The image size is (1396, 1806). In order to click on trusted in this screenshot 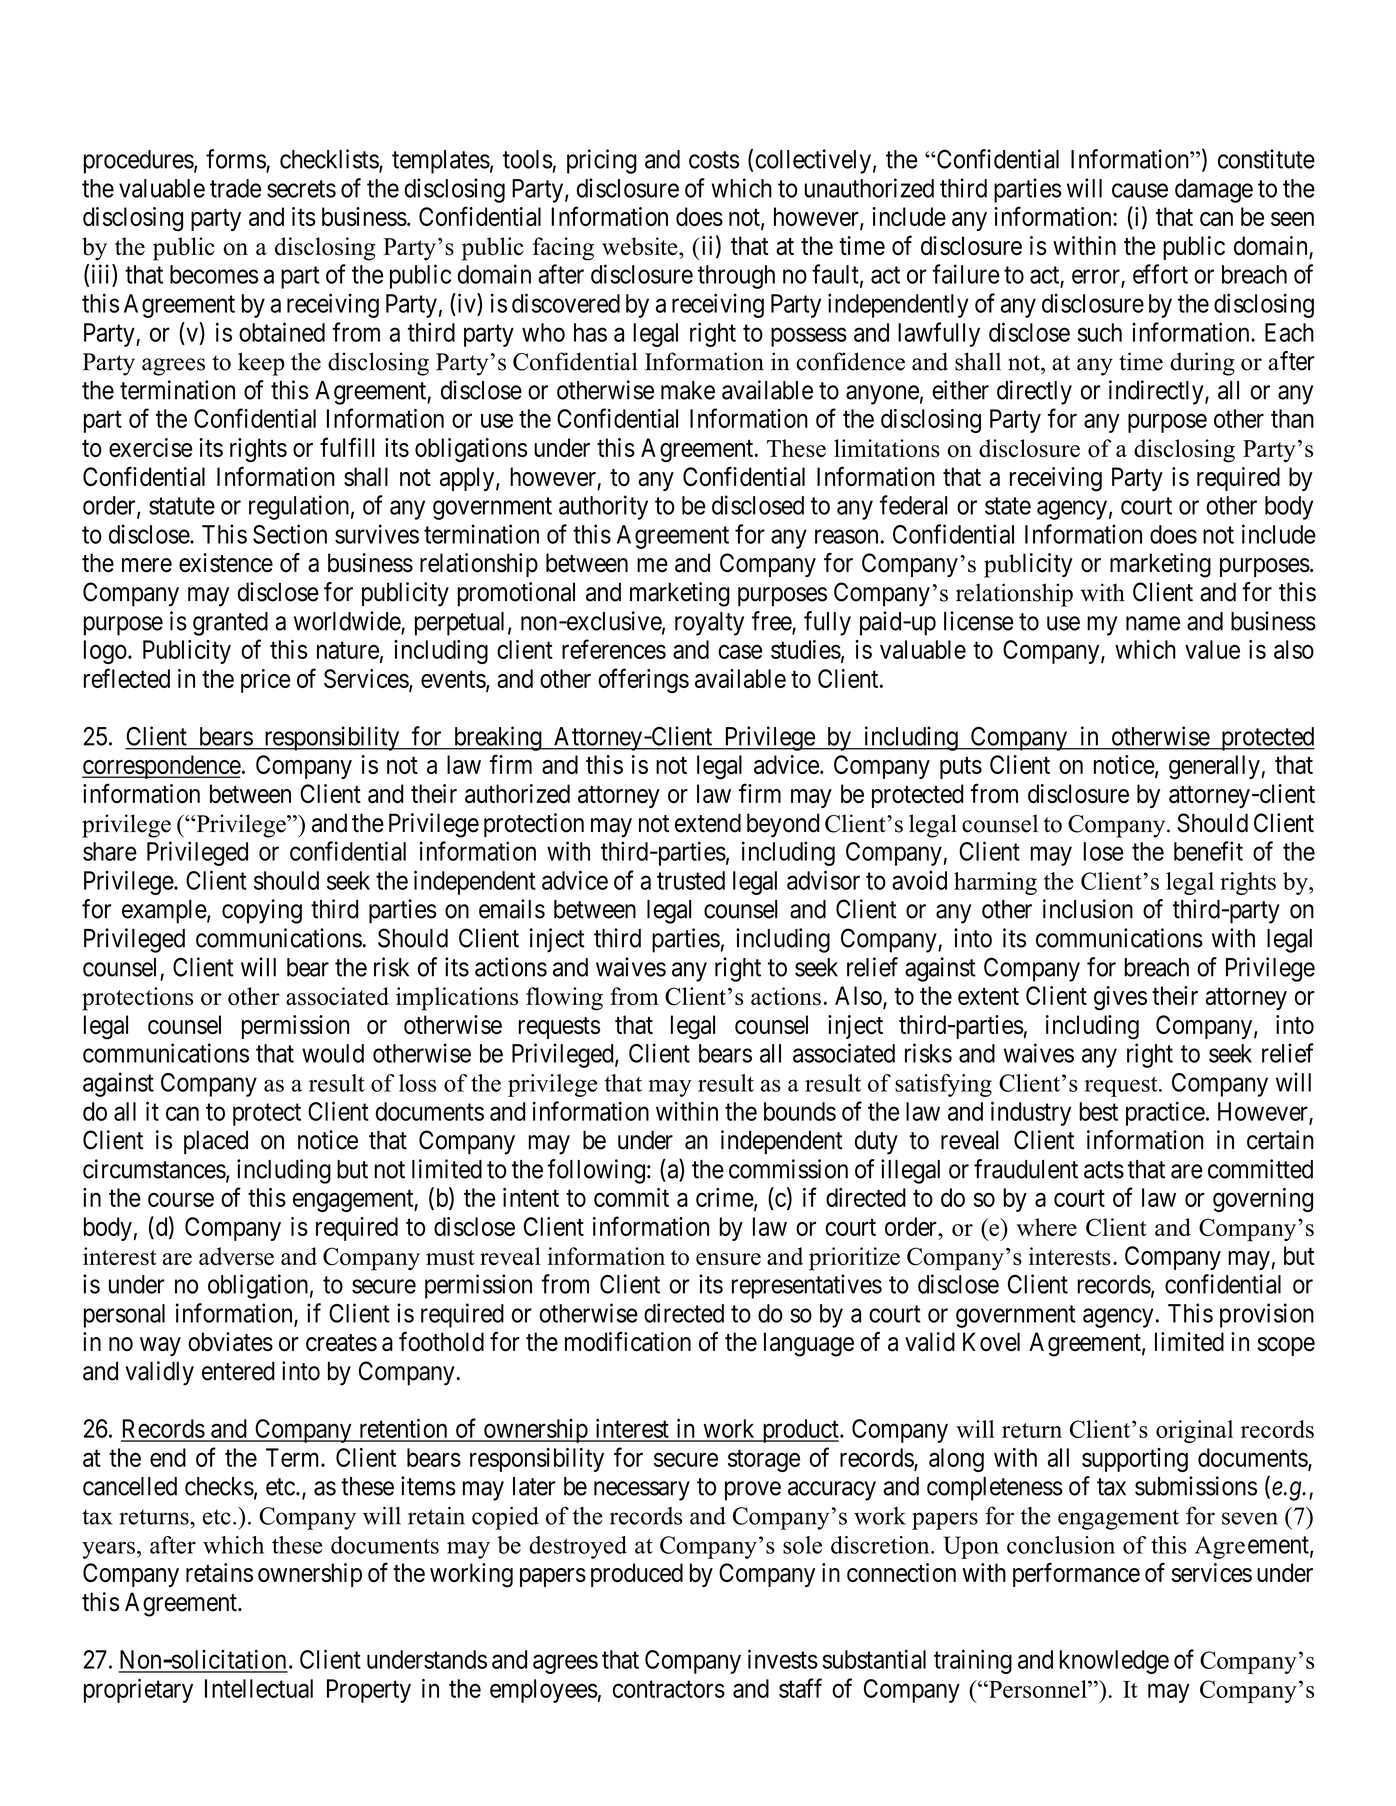, I will do `click(691, 880)`.
